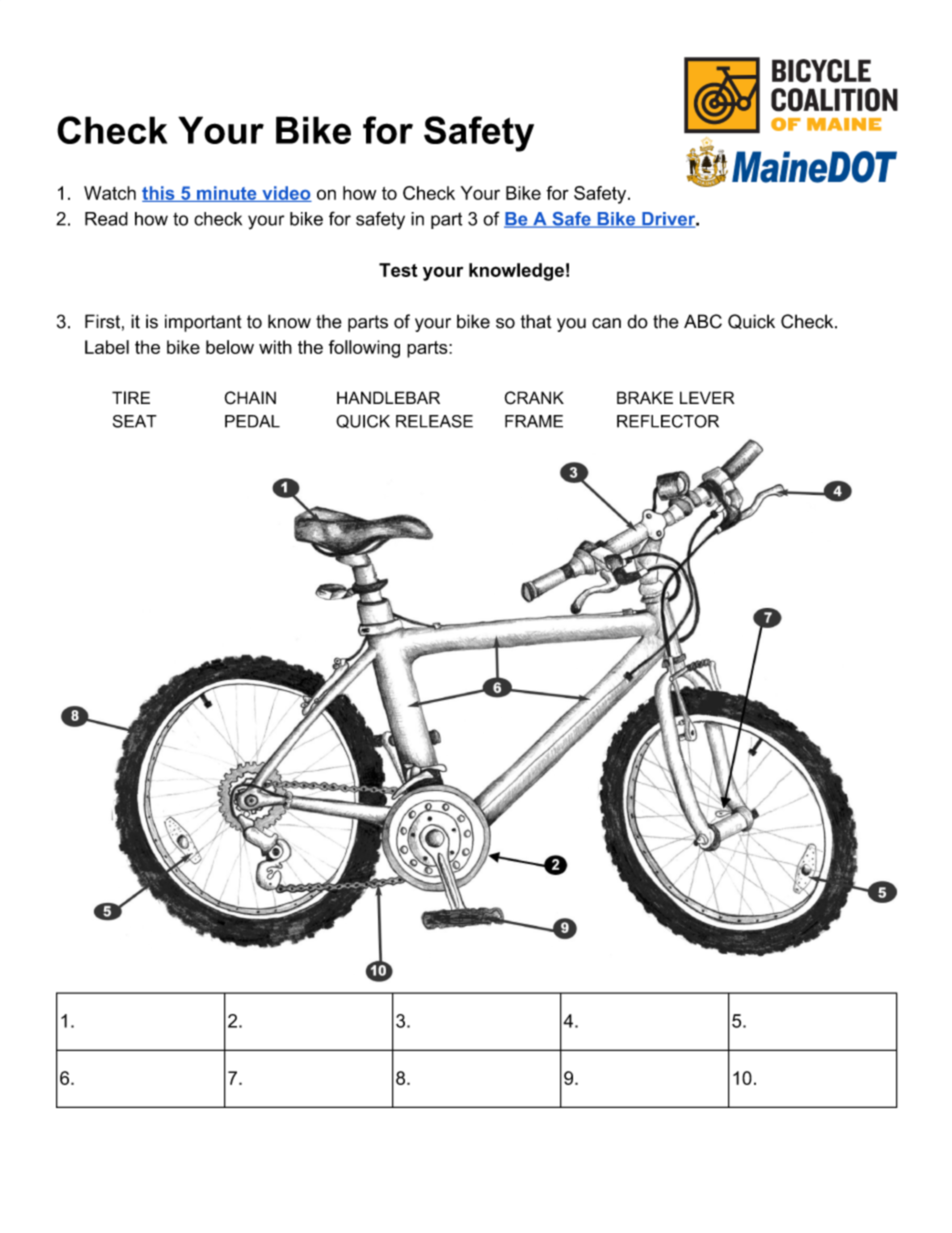  Describe the element at coordinates (536, 321) in the image. I see `that` at that location.
